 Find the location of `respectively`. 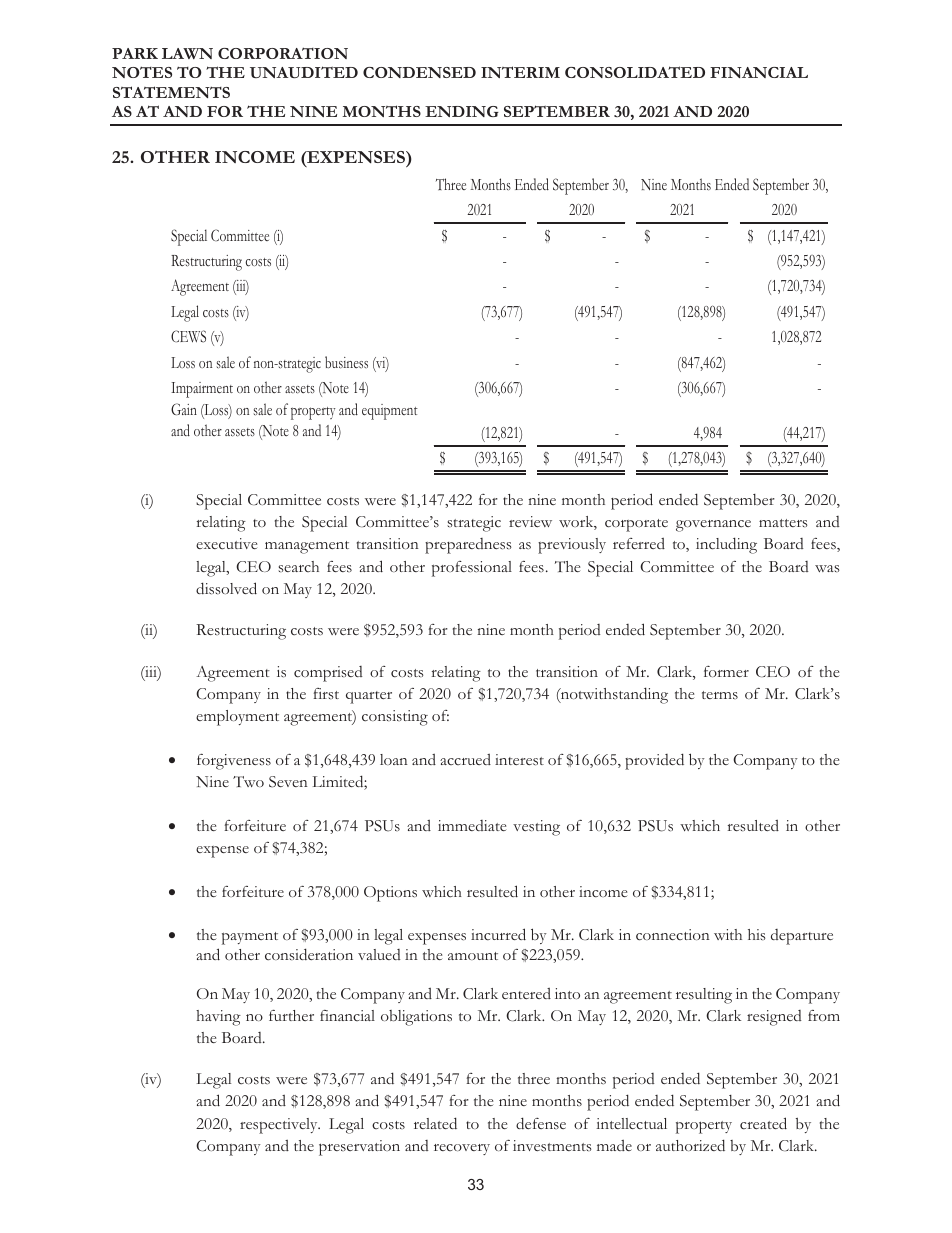

respectively is located at coordinates (280, 1126).
